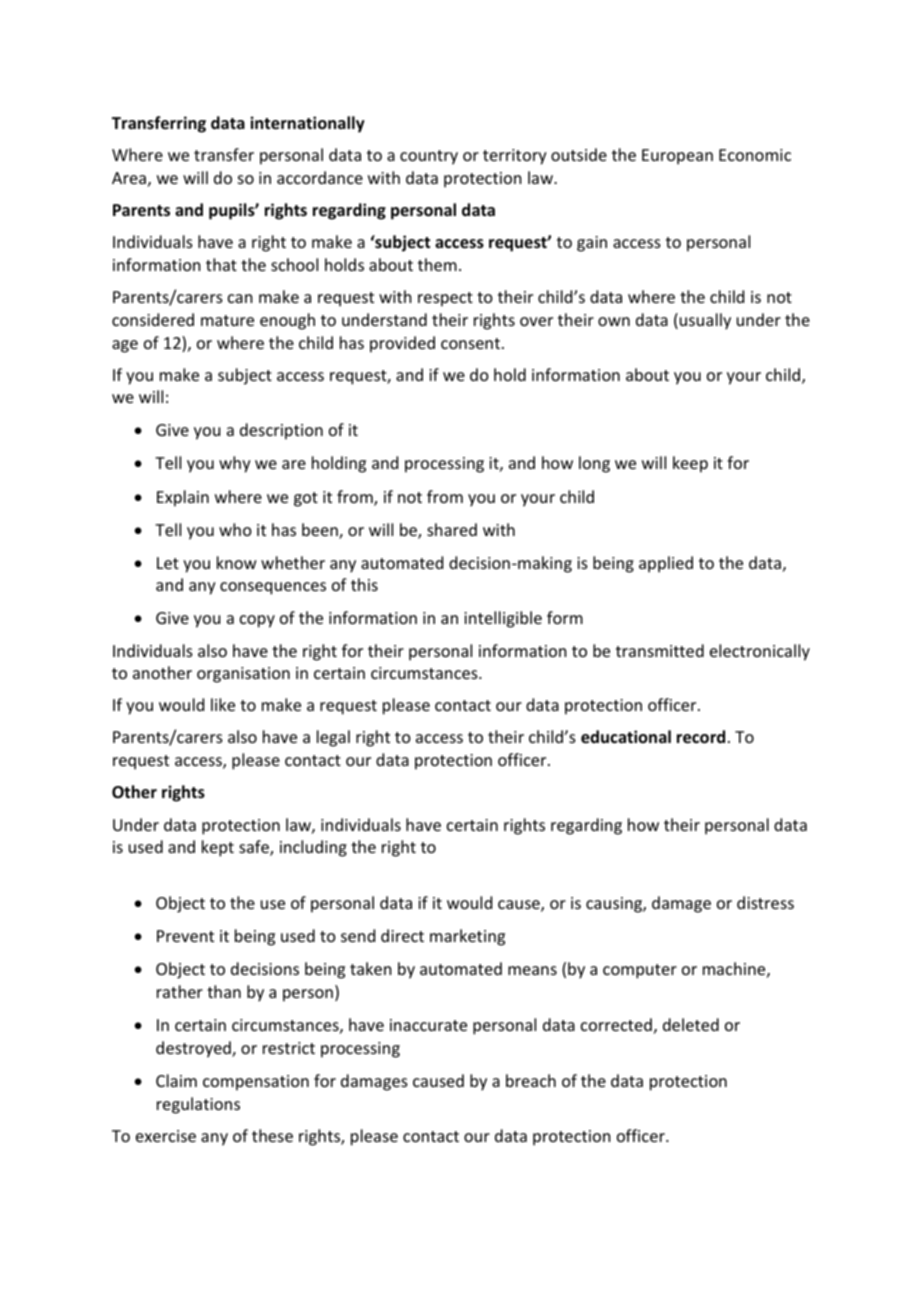 The height and width of the image is (1308, 924). What do you see at coordinates (218, 848) in the image?
I see `kept` at bounding box center [218, 848].
